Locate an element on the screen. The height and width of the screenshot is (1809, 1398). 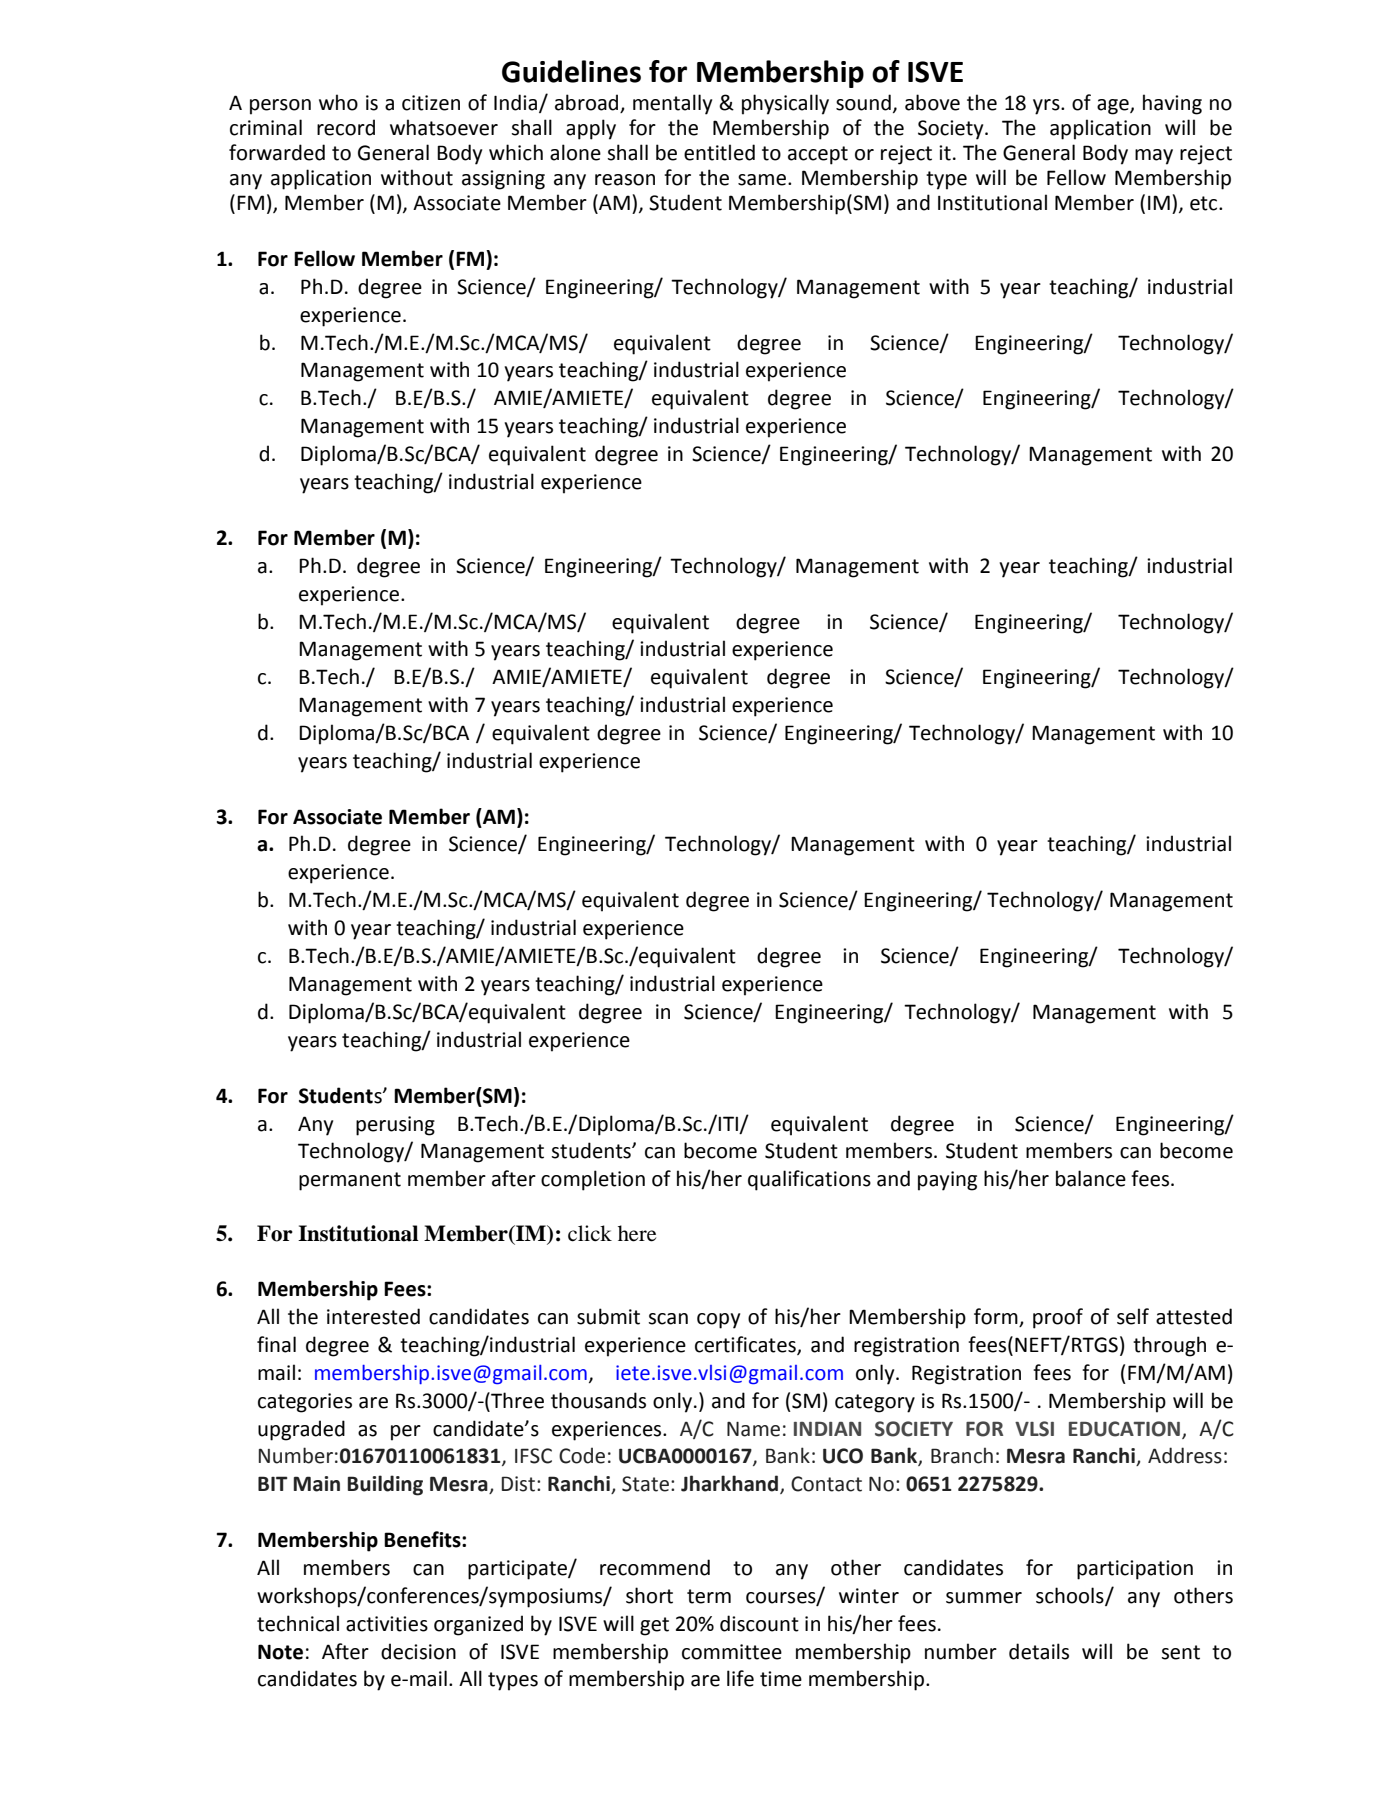
balance is located at coordinates (1091, 1178).
